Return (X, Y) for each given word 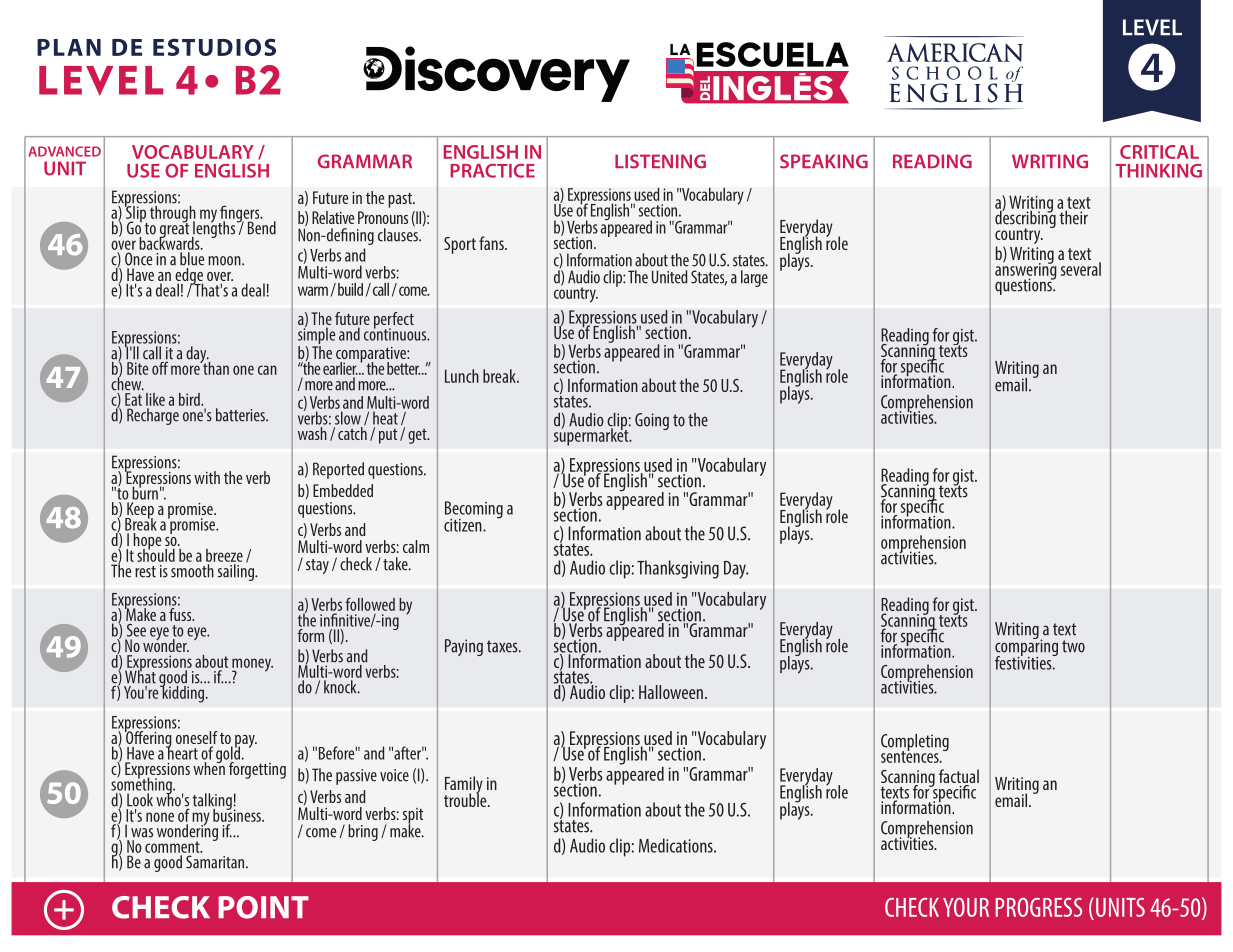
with (207, 477)
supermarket (592, 436)
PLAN (69, 47)
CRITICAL (1159, 152)
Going (652, 421)
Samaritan (216, 862)
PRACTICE (493, 171)
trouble (466, 799)
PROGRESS (1039, 907)
